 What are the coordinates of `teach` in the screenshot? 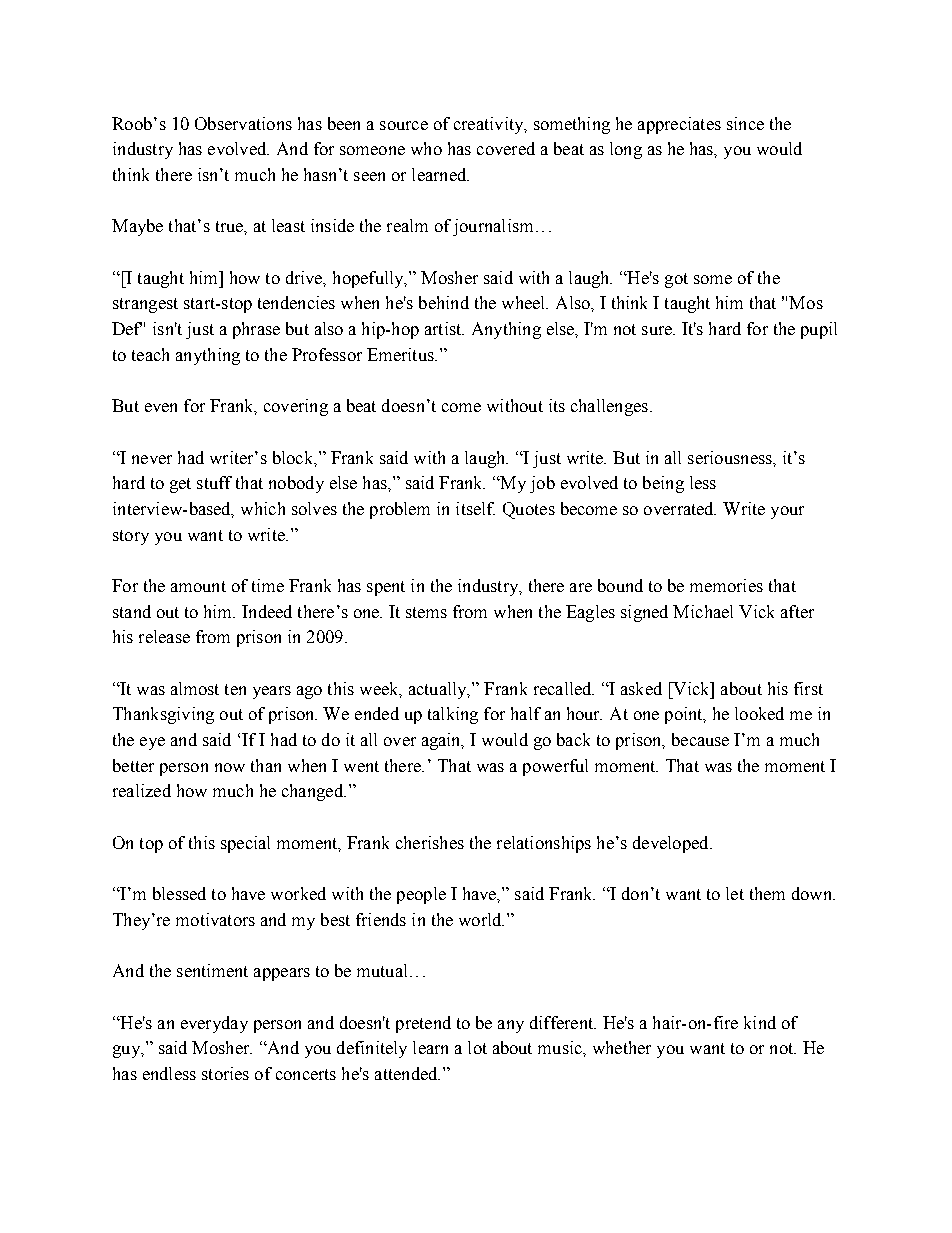 It's located at (150, 354).
